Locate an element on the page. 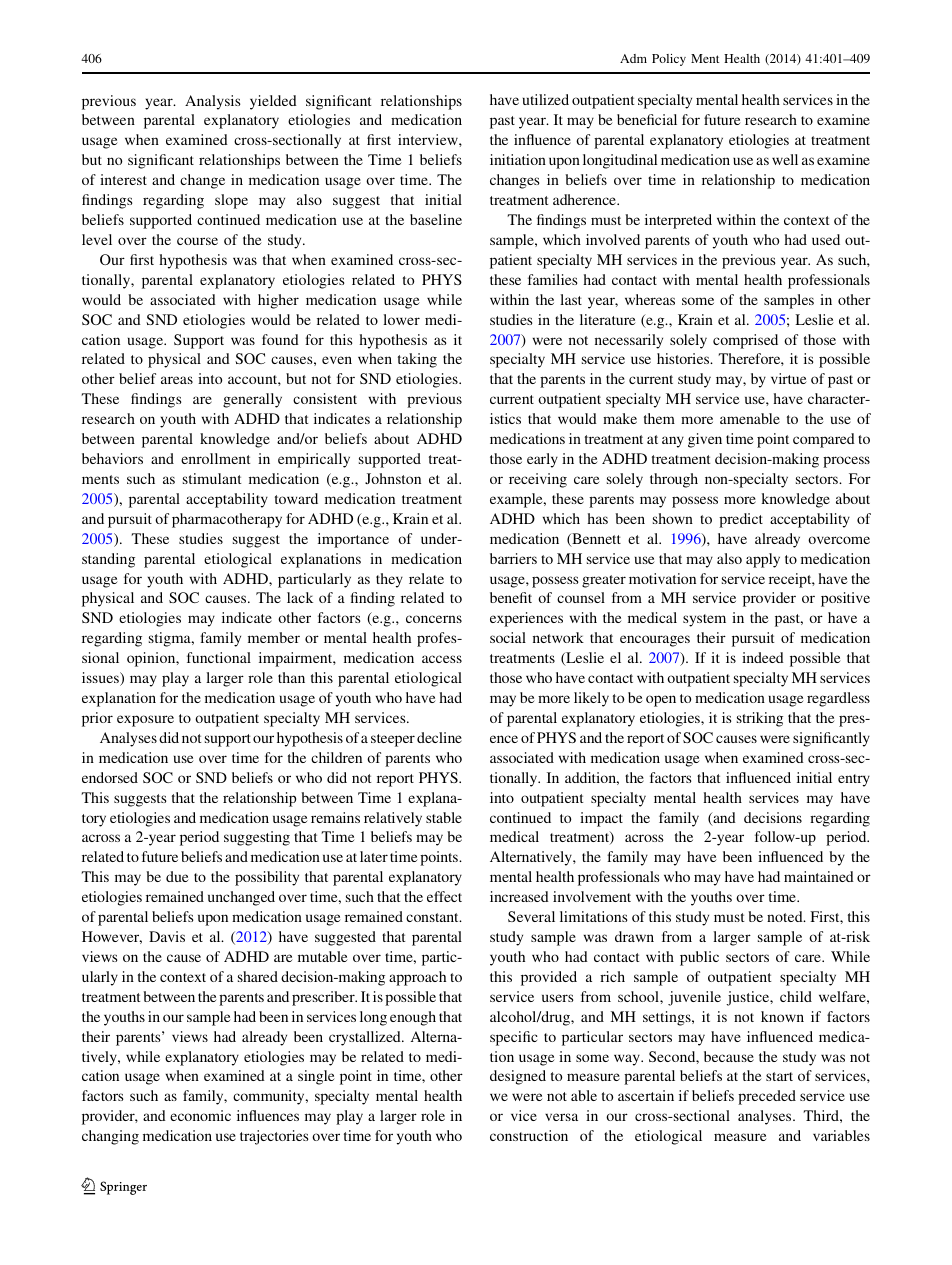 This document has width=952, height=1265. benefit is located at coordinates (511, 597).
